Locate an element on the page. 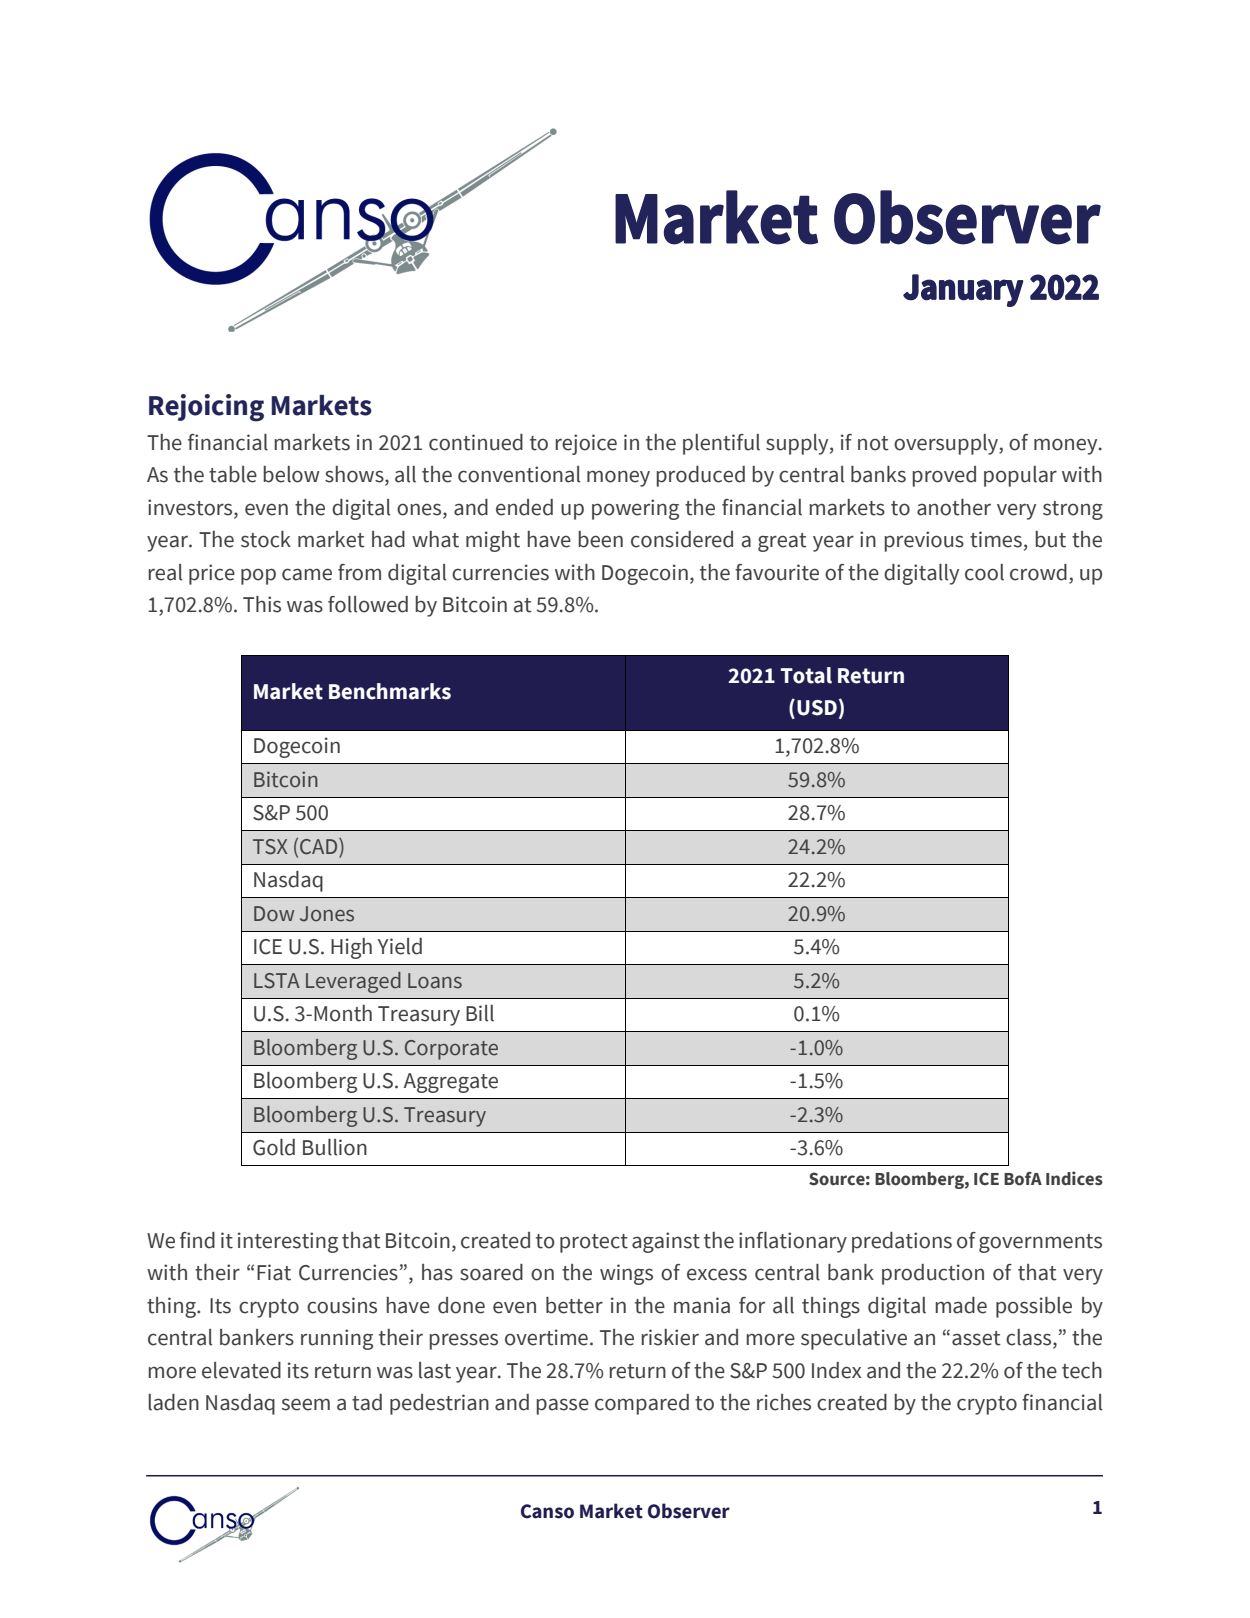  proved is located at coordinates (944, 476).
